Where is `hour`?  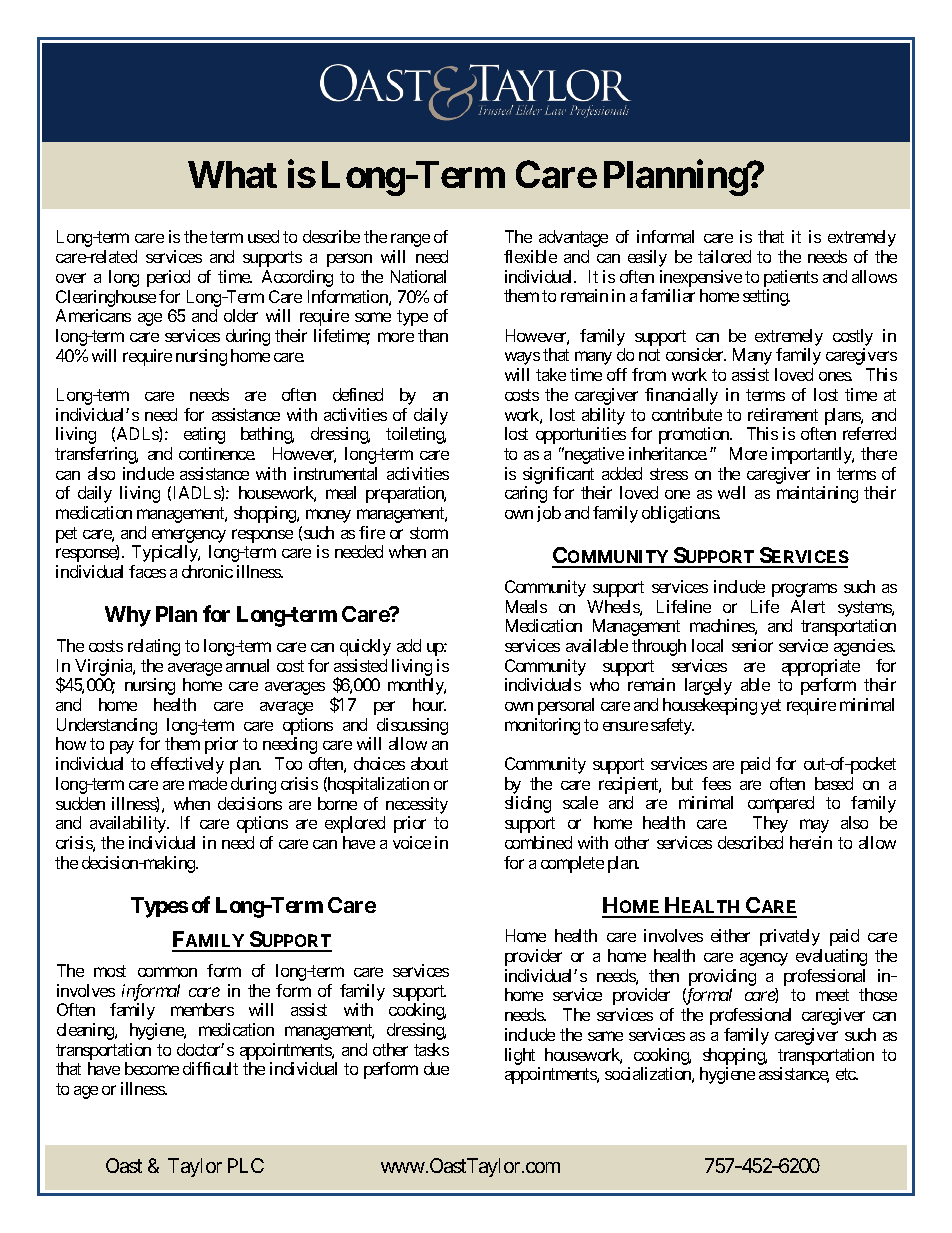 hour is located at coordinates (429, 704).
